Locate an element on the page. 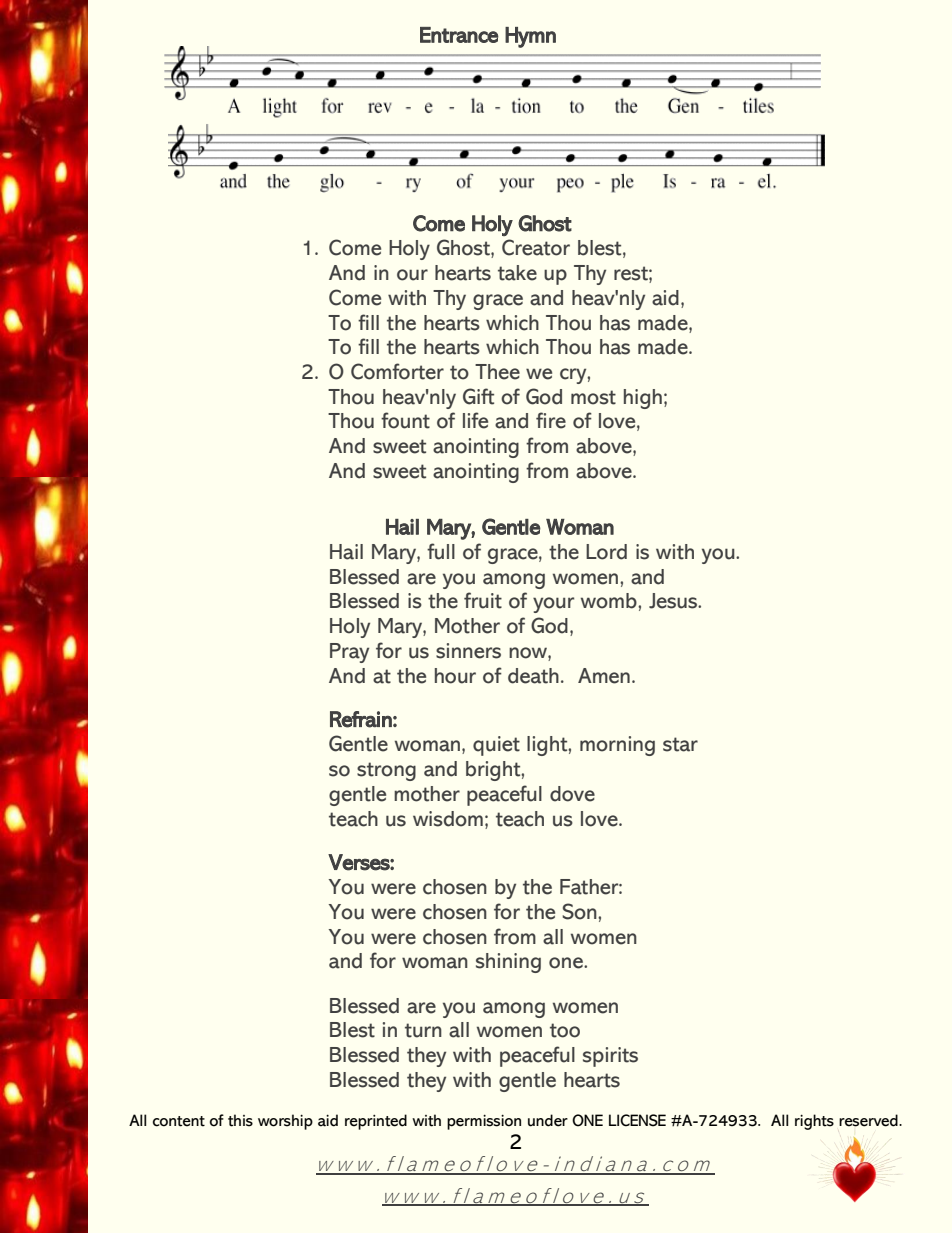 The height and width of the document is (1233, 952). Entrance is located at coordinates (459, 35).
